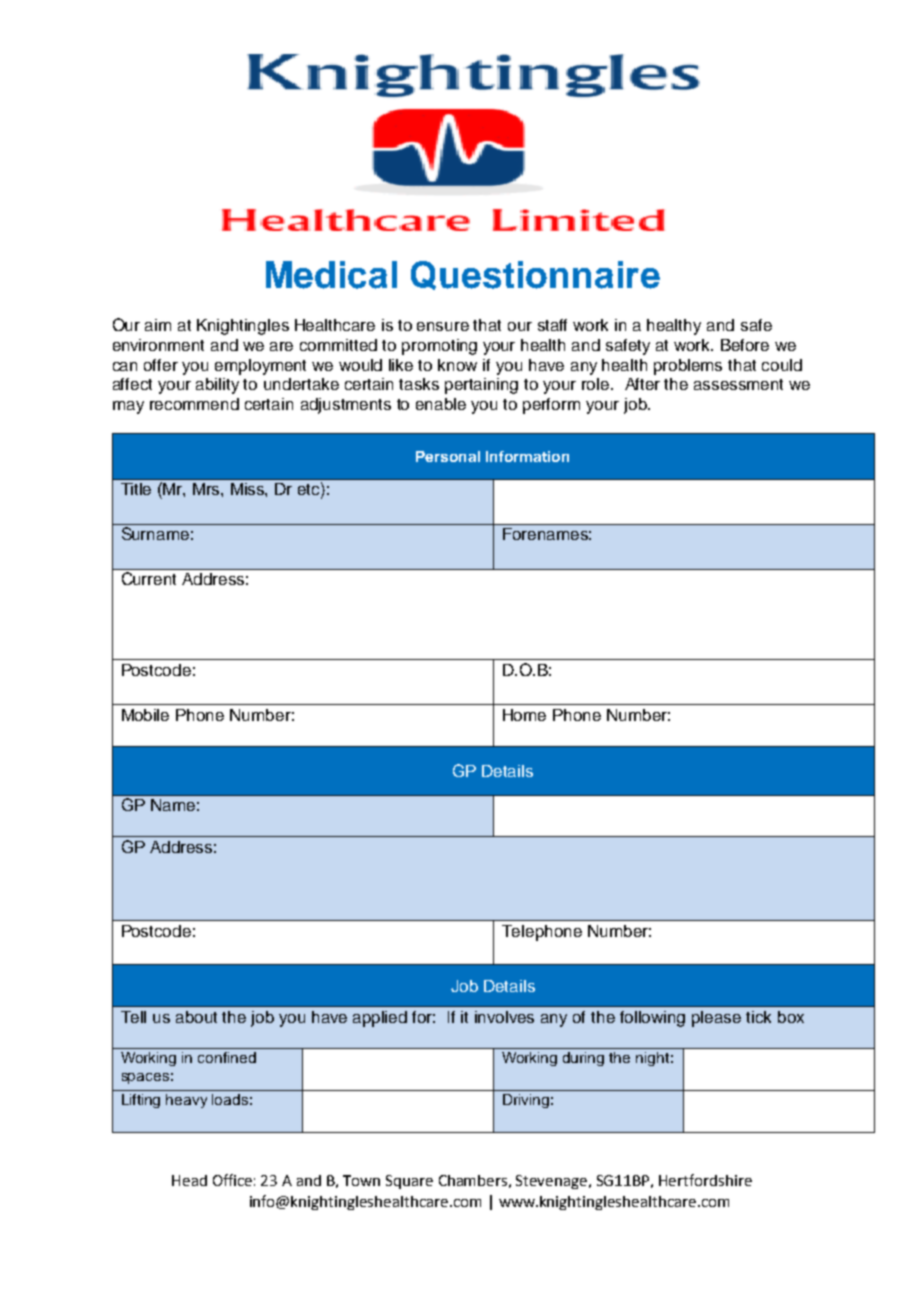 The width and height of the image is (924, 1308). Describe the element at coordinates (504, 1017) in the image. I see `involves` at that location.
